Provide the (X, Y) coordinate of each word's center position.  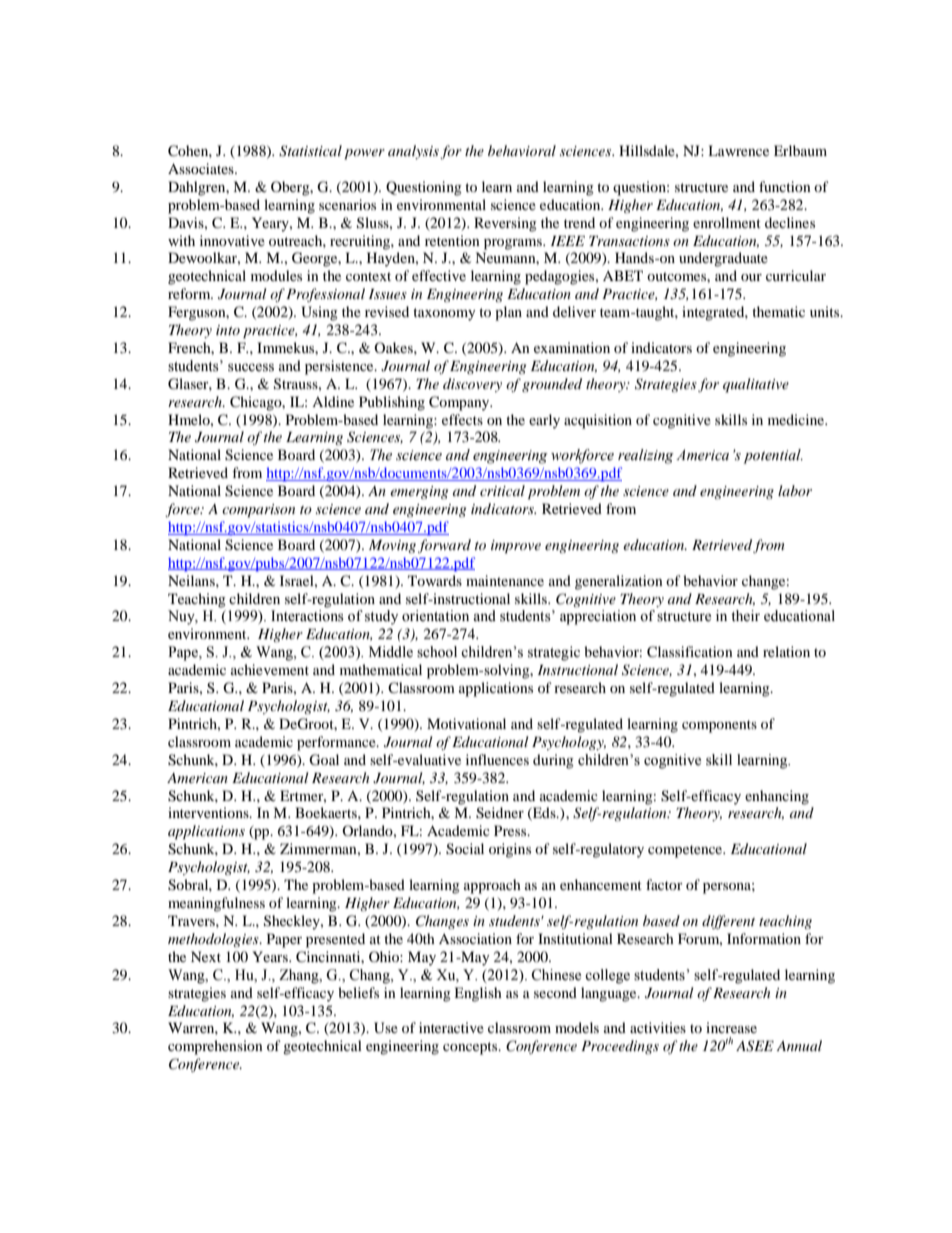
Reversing (505, 224)
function (785, 186)
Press (511, 830)
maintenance (505, 580)
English (478, 994)
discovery (472, 385)
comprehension (215, 1047)
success (251, 367)
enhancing (777, 797)
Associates (202, 168)
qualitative (756, 385)
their (745, 616)
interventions (209, 812)
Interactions (307, 616)
